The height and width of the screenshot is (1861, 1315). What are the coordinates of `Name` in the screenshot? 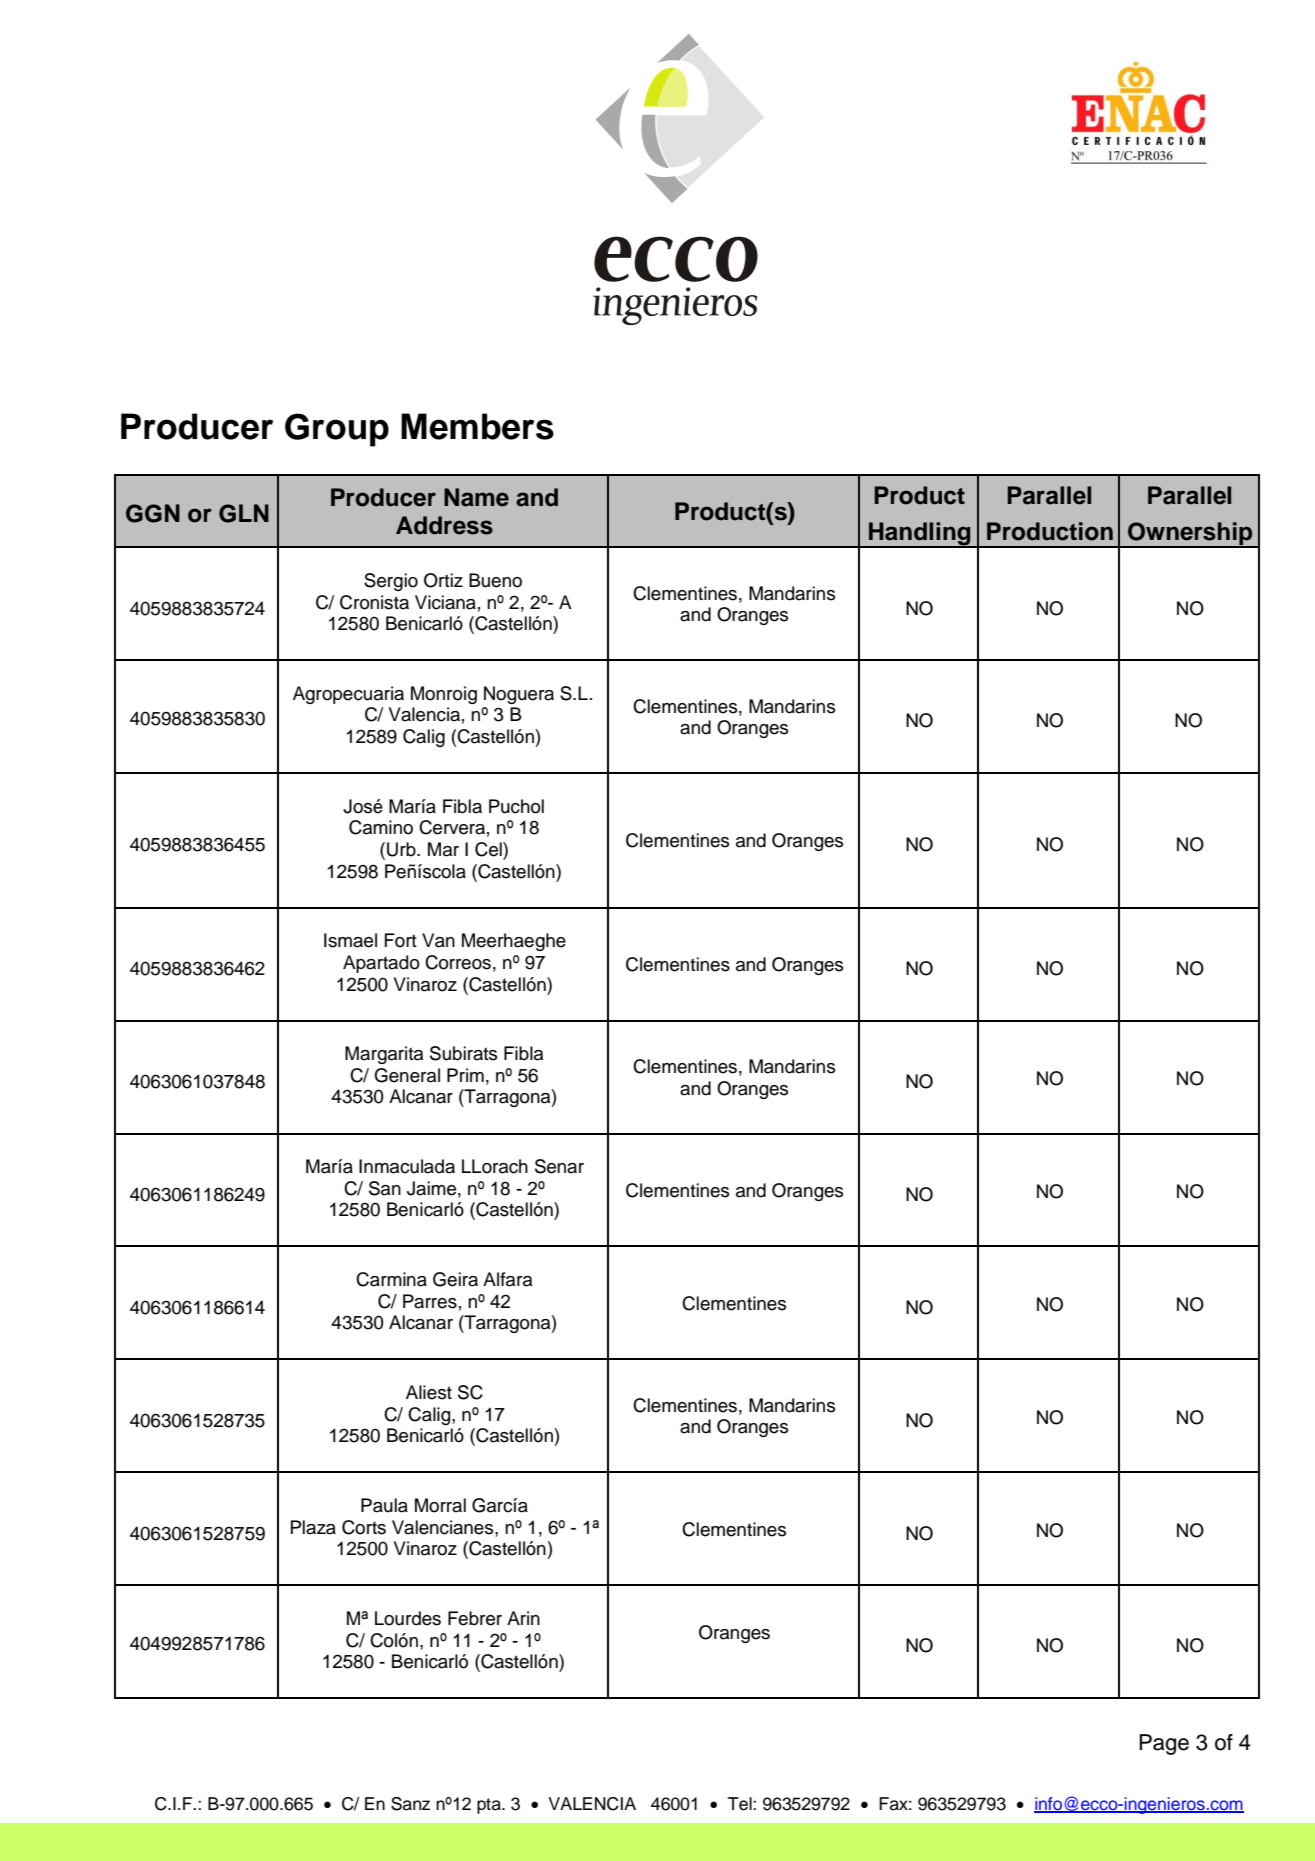 It's located at (476, 497).
